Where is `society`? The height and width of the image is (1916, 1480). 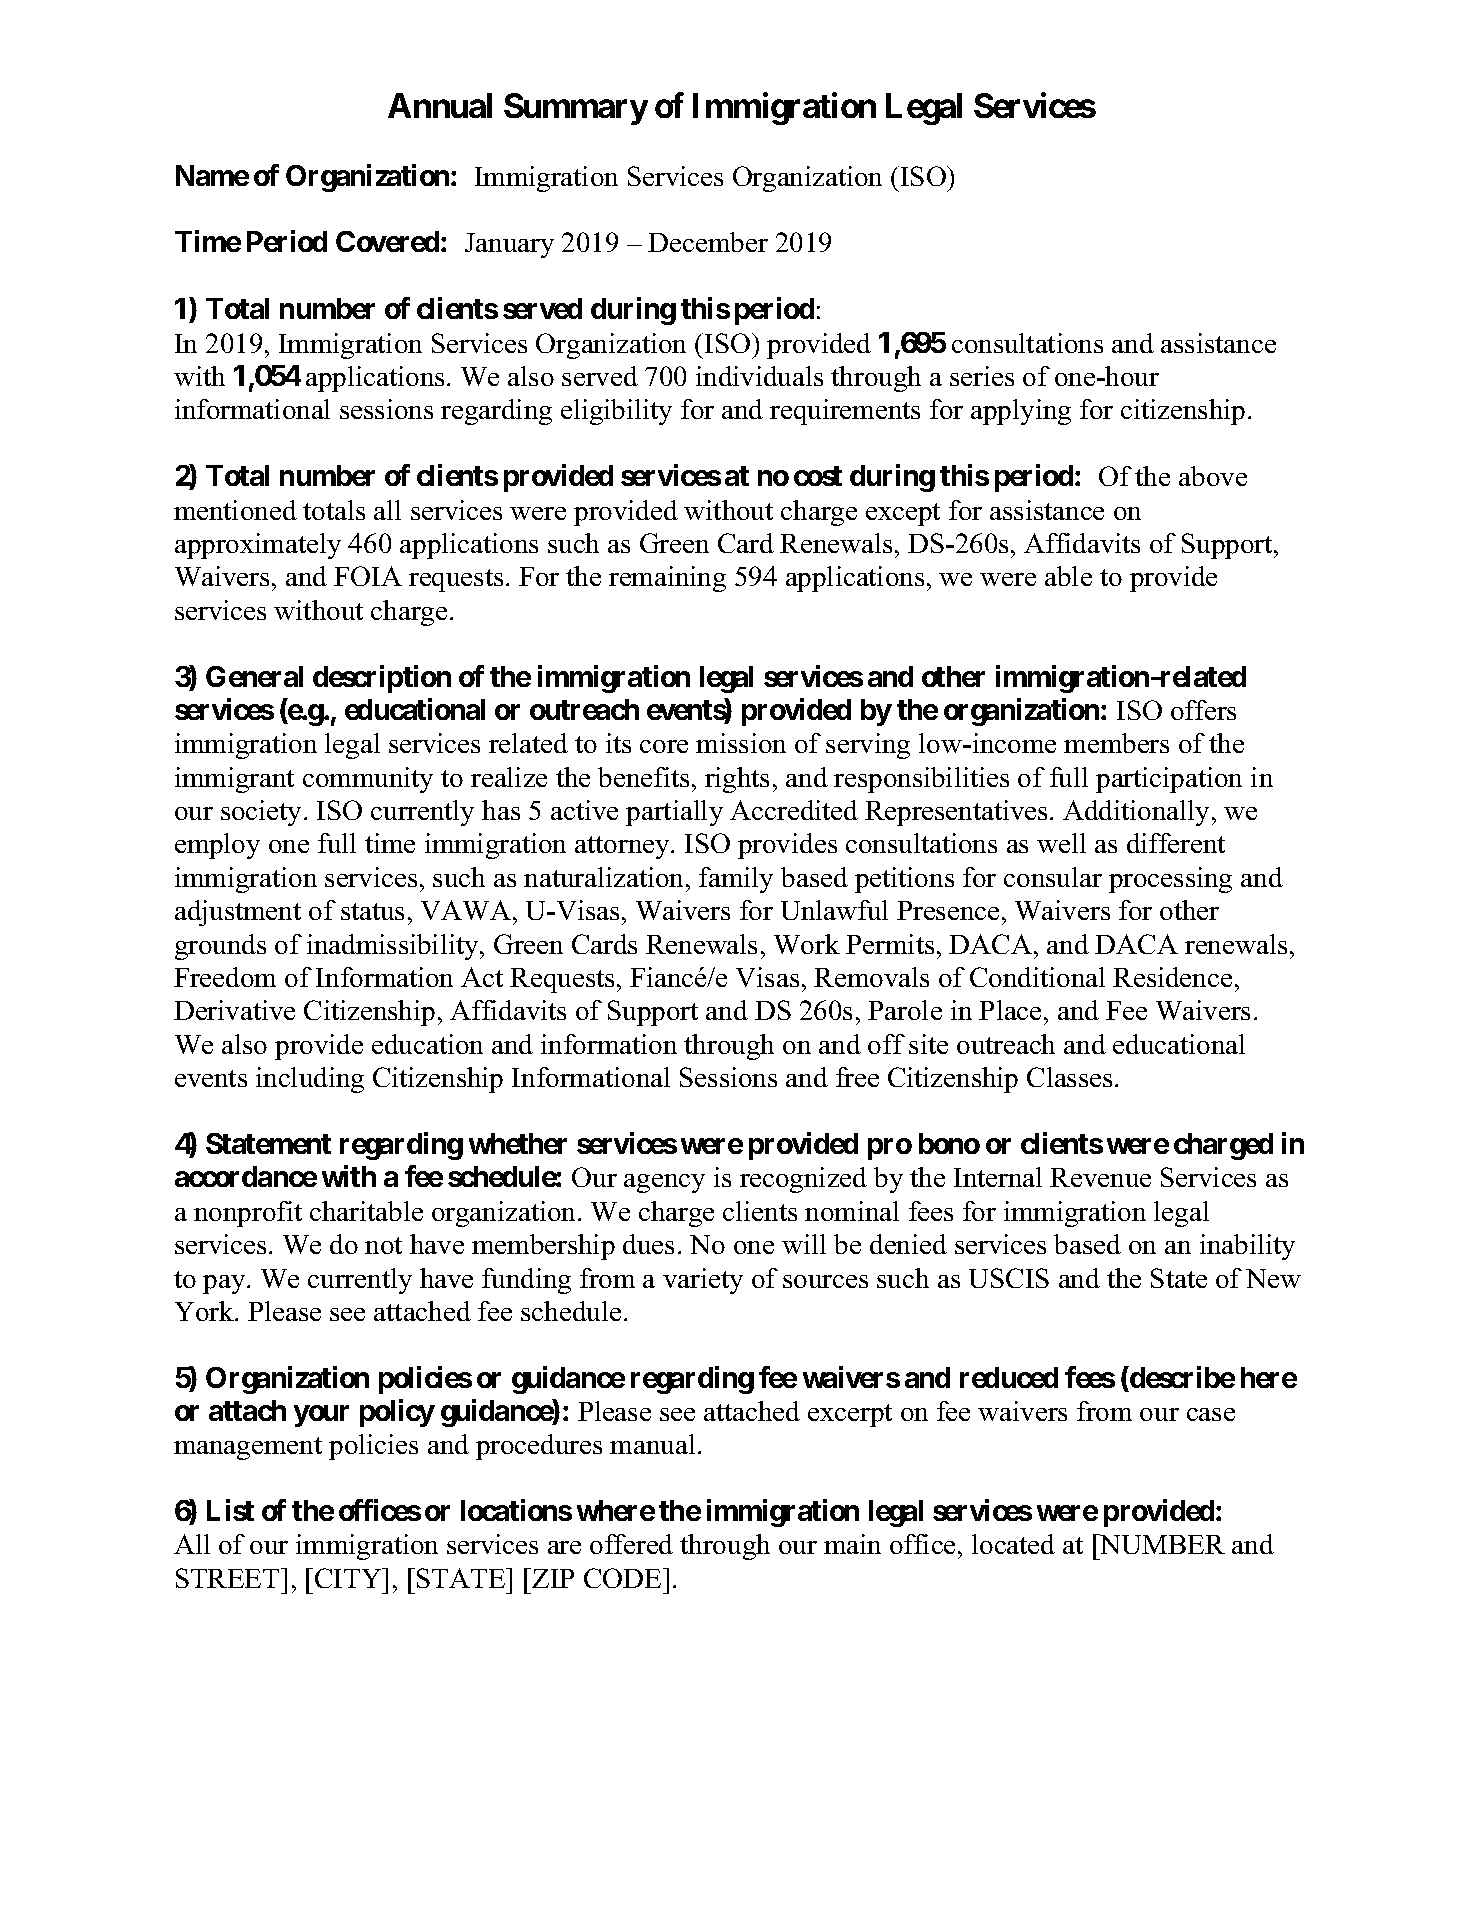 society is located at coordinates (263, 813).
